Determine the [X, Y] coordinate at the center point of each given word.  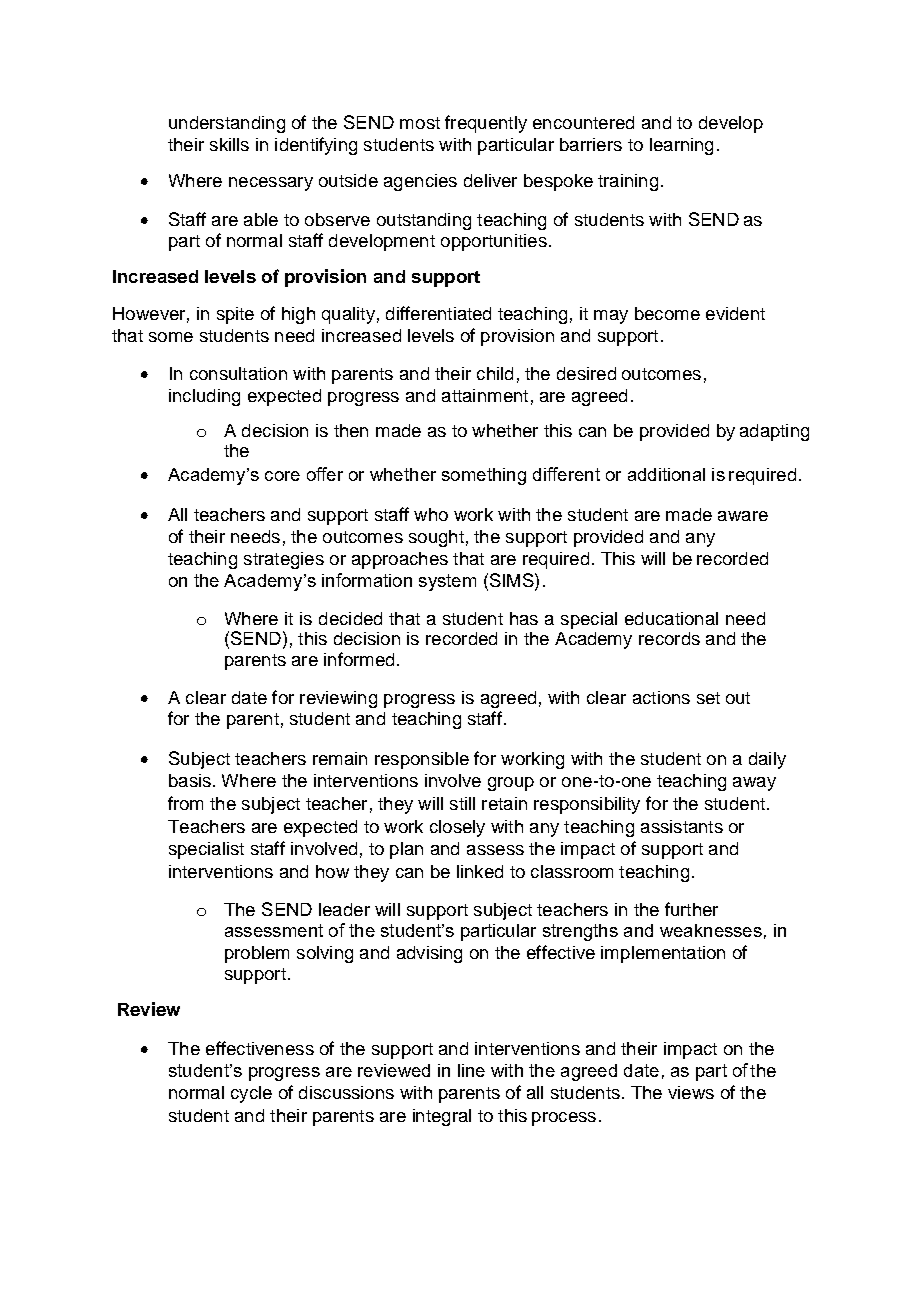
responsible [422, 760]
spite [235, 315]
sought [436, 538]
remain [340, 758]
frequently [486, 124]
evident [735, 313]
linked [480, 871]
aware [743, 516]
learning [681, 146]
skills [229, 144]
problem [257, 954]
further [691, 909]
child [495, 373]
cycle [251, 1094]
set [708, 698]
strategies [284, 560]
